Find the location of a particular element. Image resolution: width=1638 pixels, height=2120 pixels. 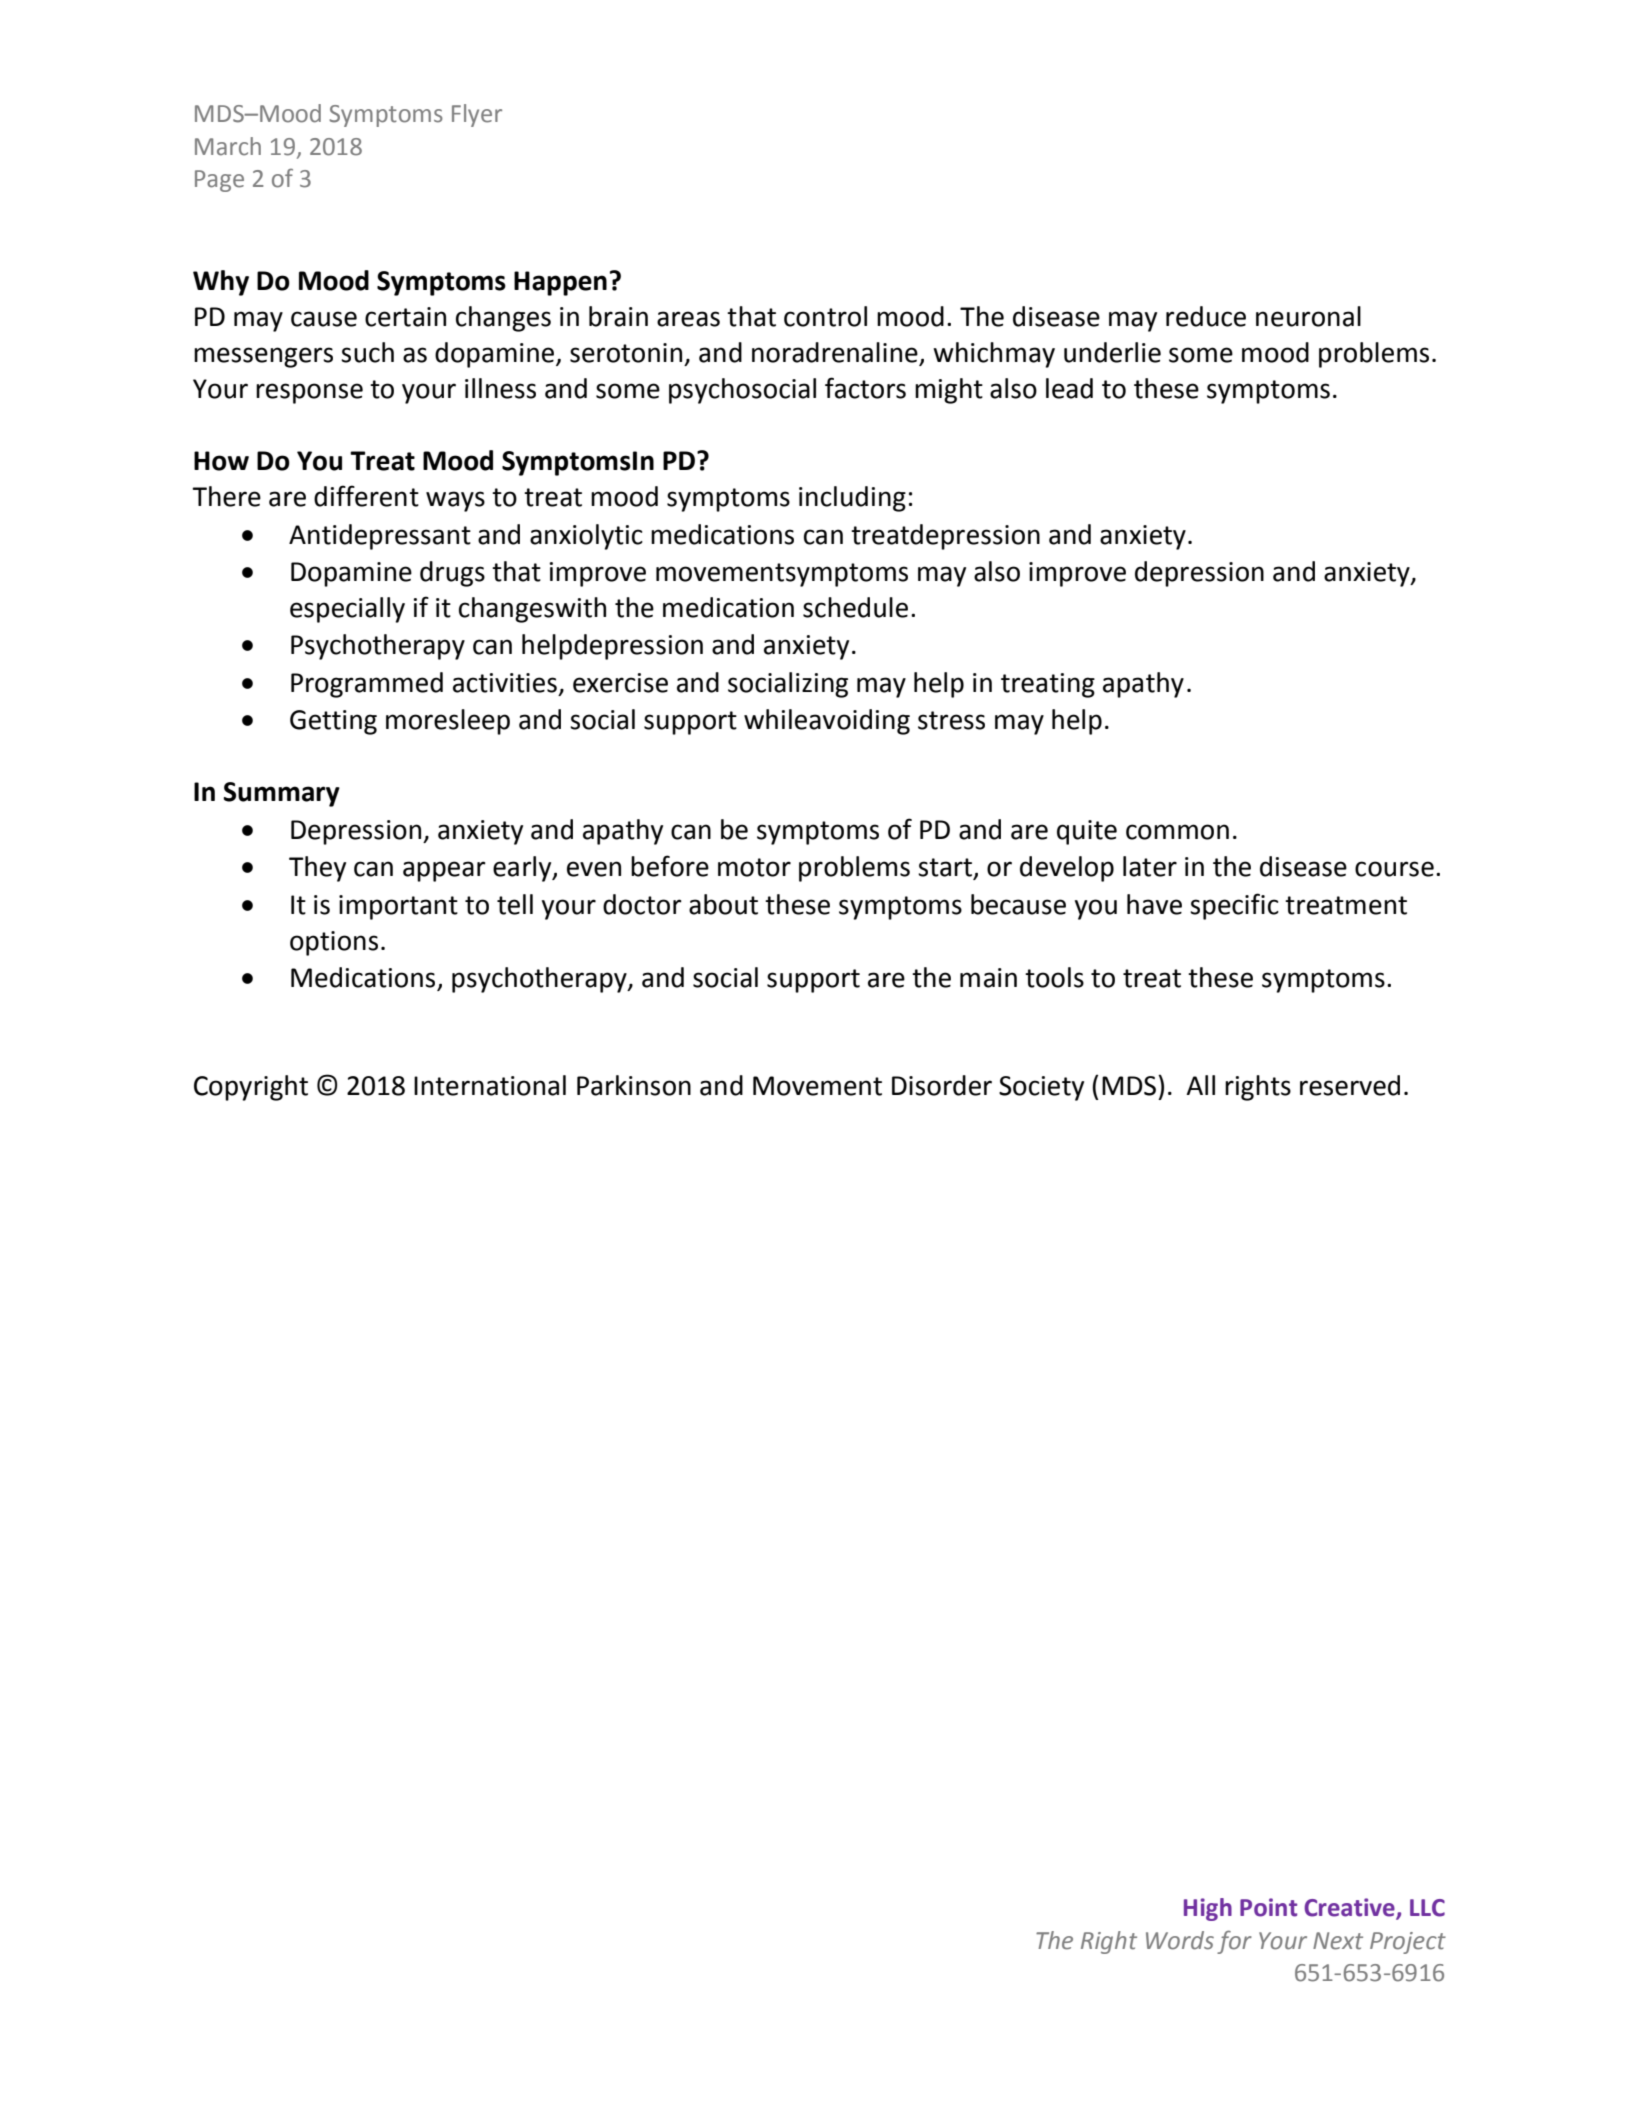

Flyer is located at coordinates (477, 115).
